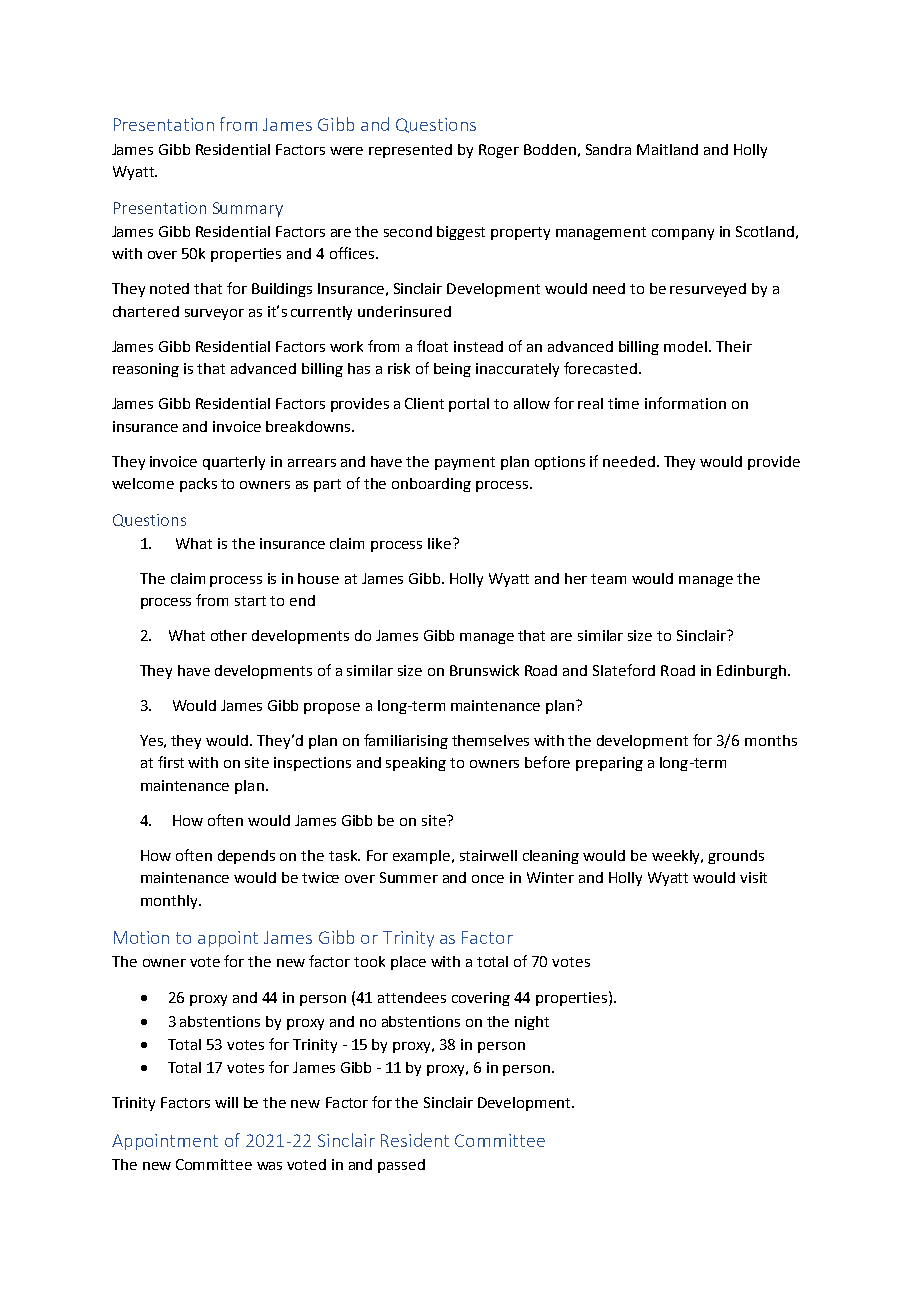  I want to click on onboarding, so click(431, 485).
